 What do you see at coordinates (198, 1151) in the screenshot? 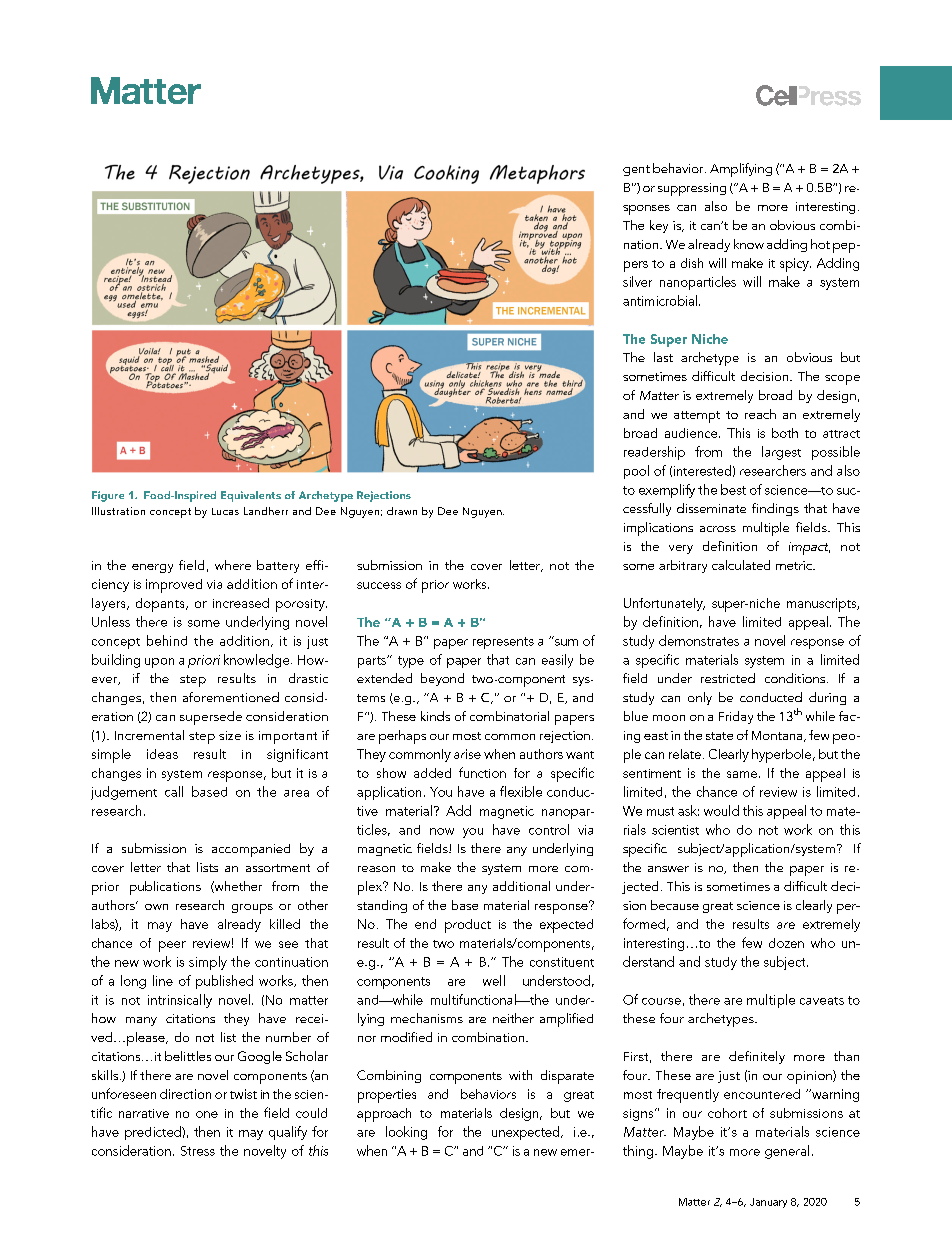
I see `Stress` at bounding box center [198, 1151].
